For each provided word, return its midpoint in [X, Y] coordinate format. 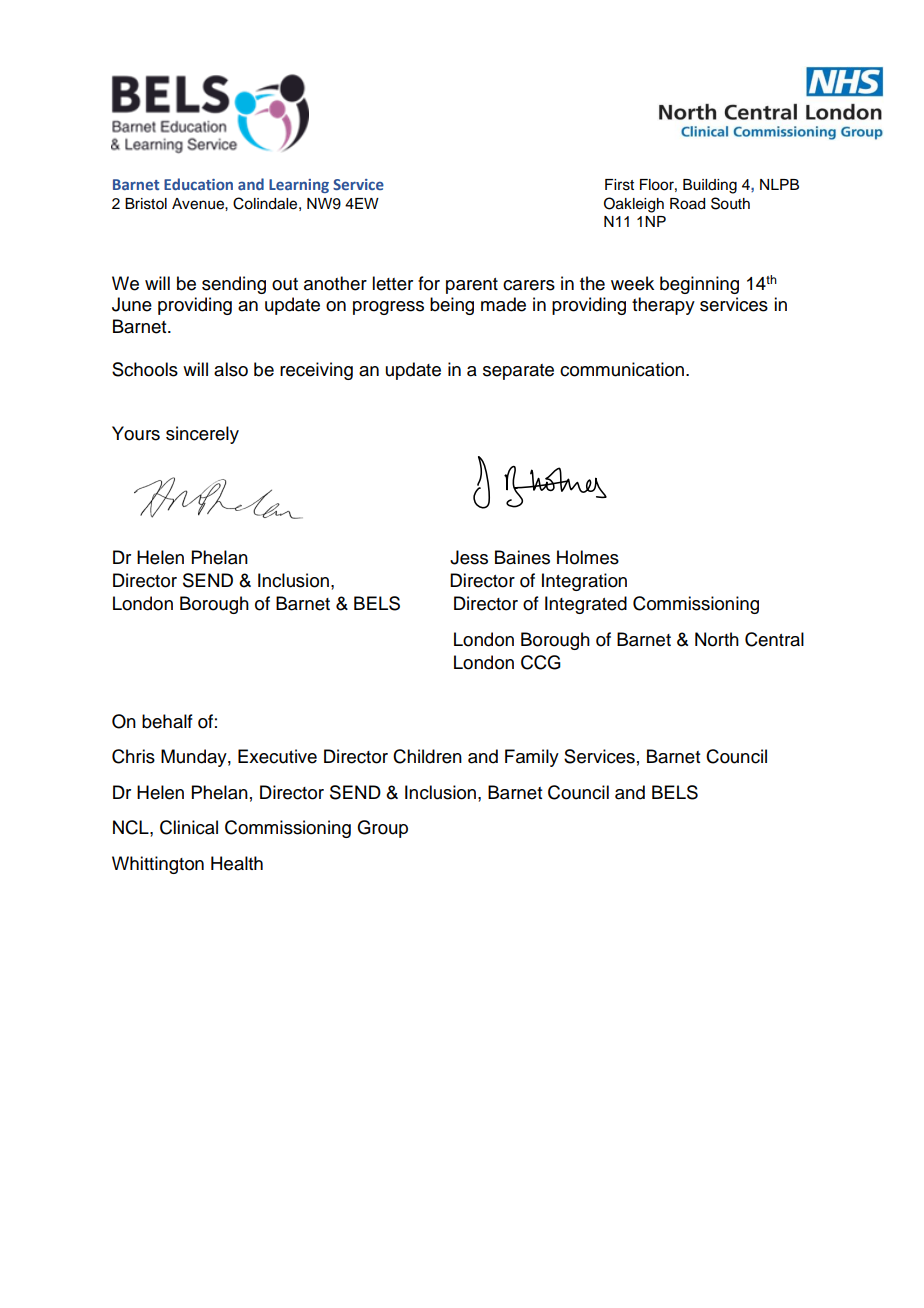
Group [382, 829]
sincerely [202, 435]
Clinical [189, 827]
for [429, 283]
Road [687, 204]
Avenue [199, 204]
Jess [469, 557]
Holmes [588, 557]
